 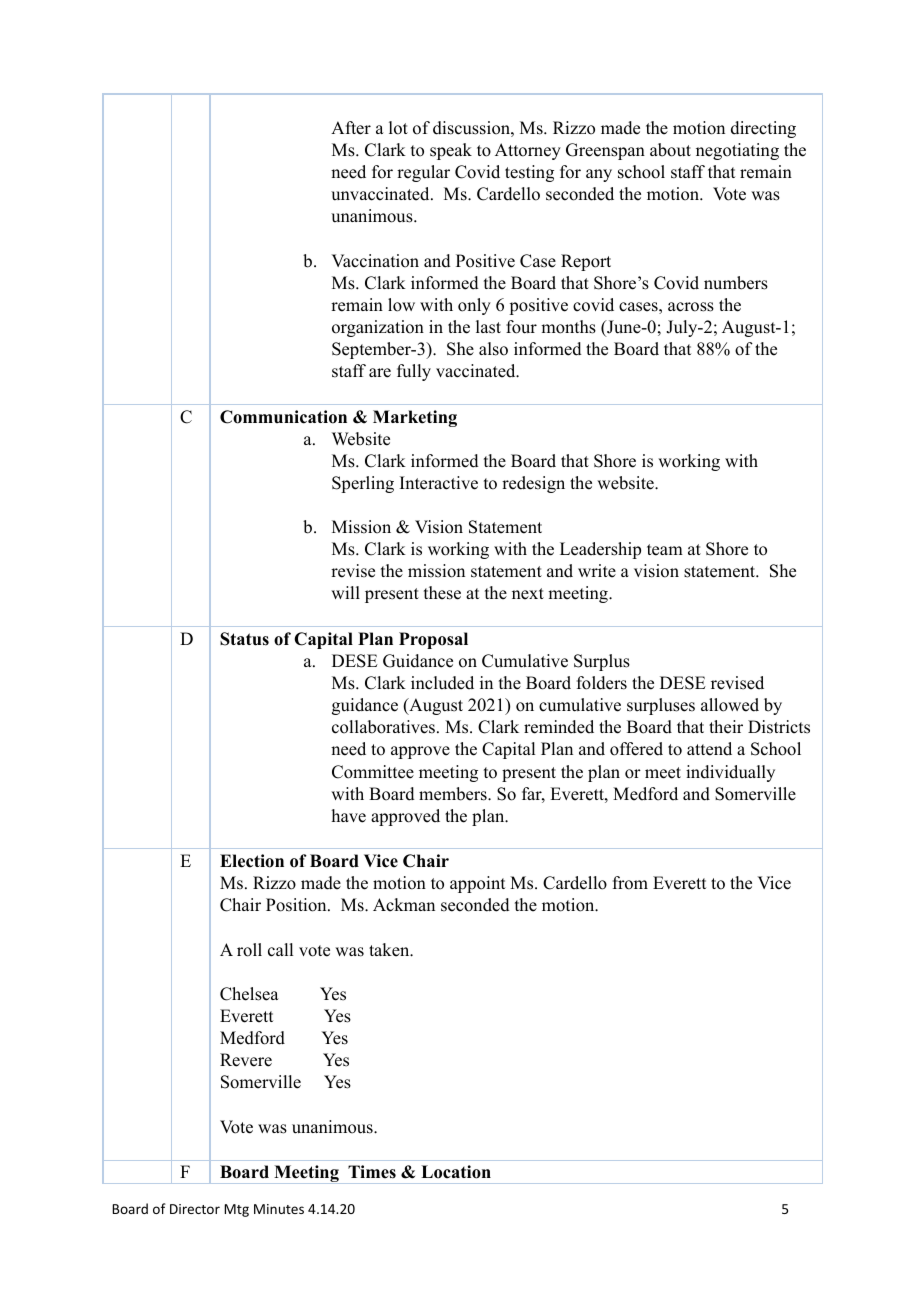 I want to click on from, so click(x=630, y=883).
